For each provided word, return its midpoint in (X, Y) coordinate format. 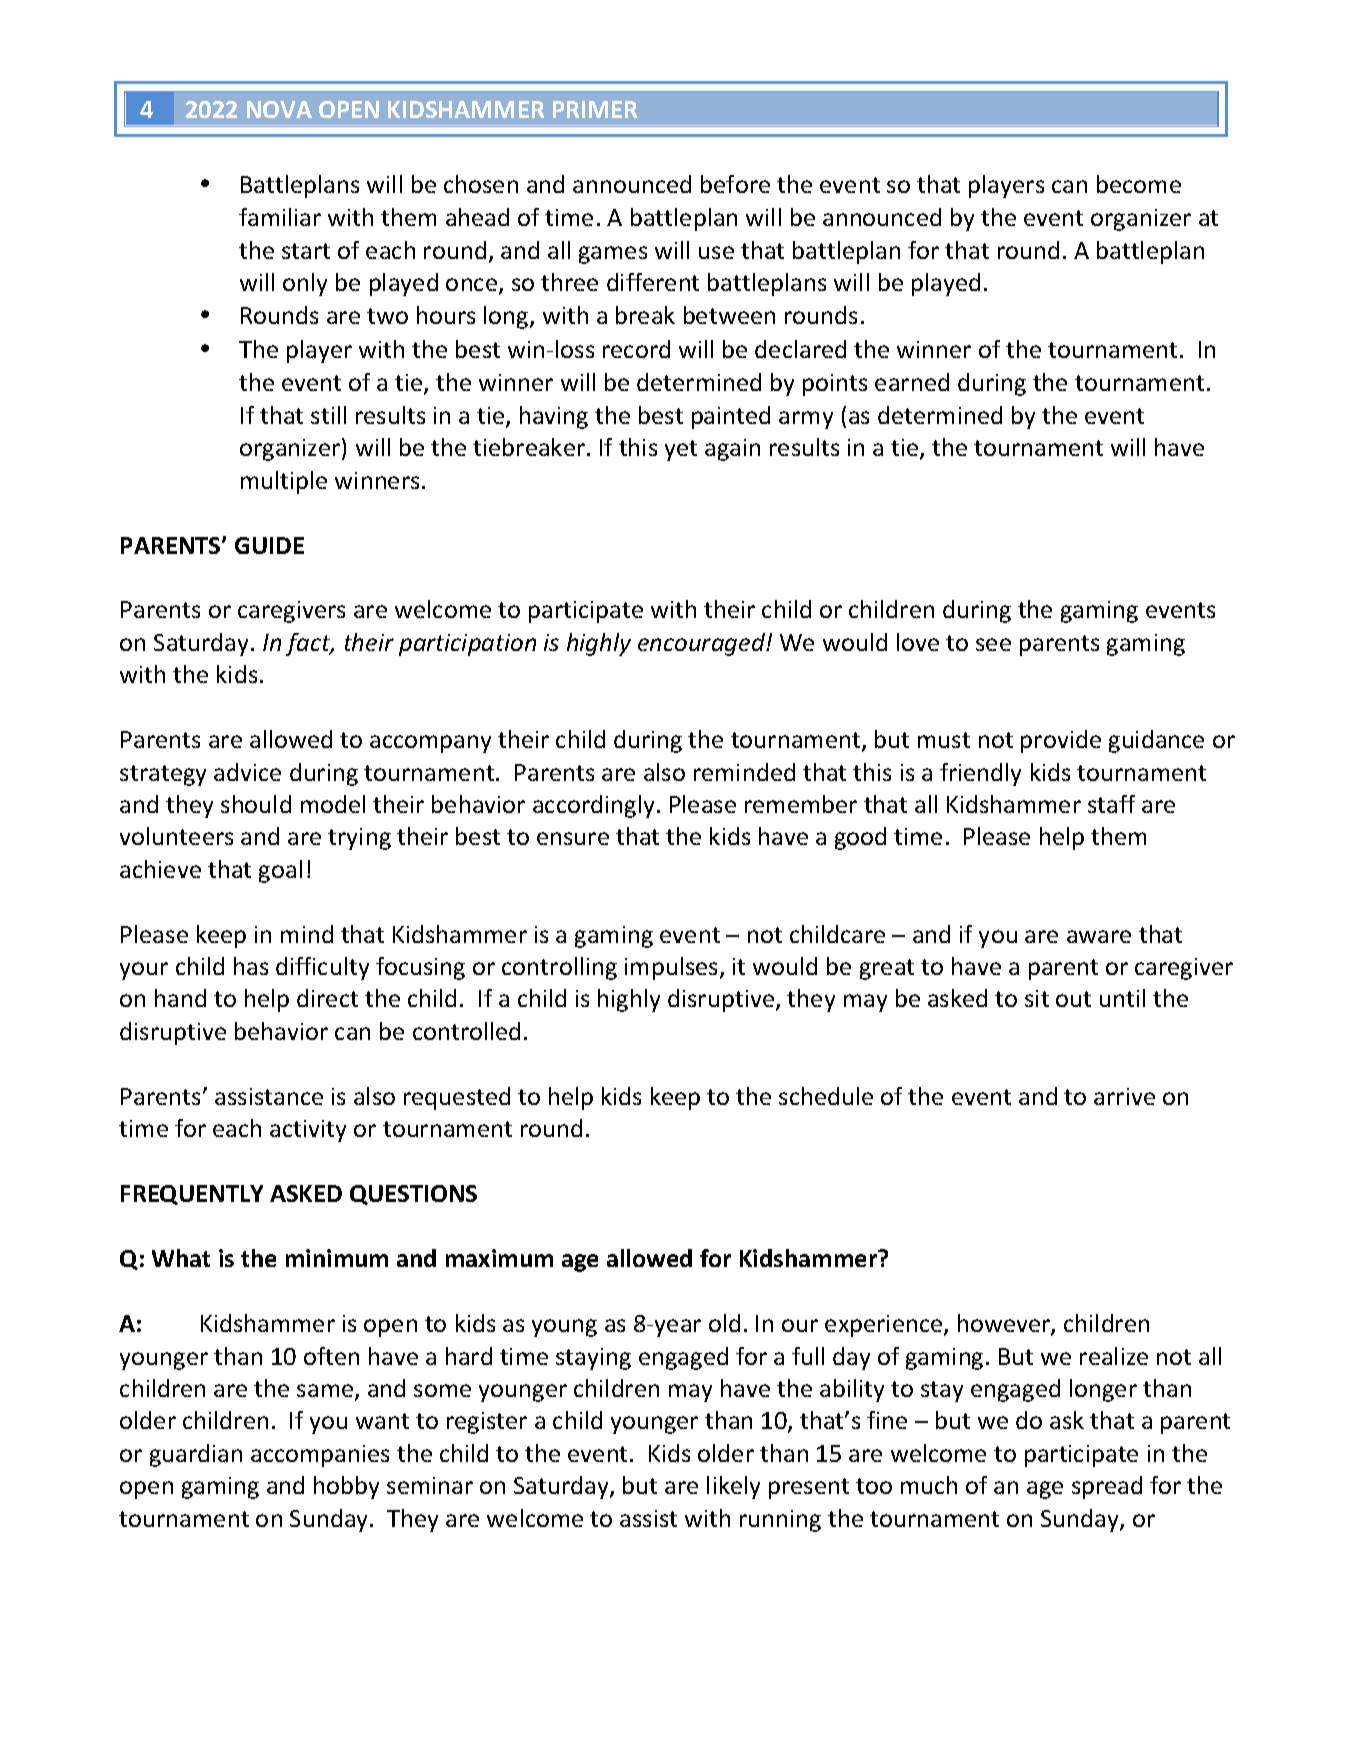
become (1139, 184)
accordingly (593, 806)
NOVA (279, 109)
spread (1107, 1487)
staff (1111, 804)
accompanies (320, 1456)
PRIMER (595, 109)
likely (733, 1487)
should (256, 804)
